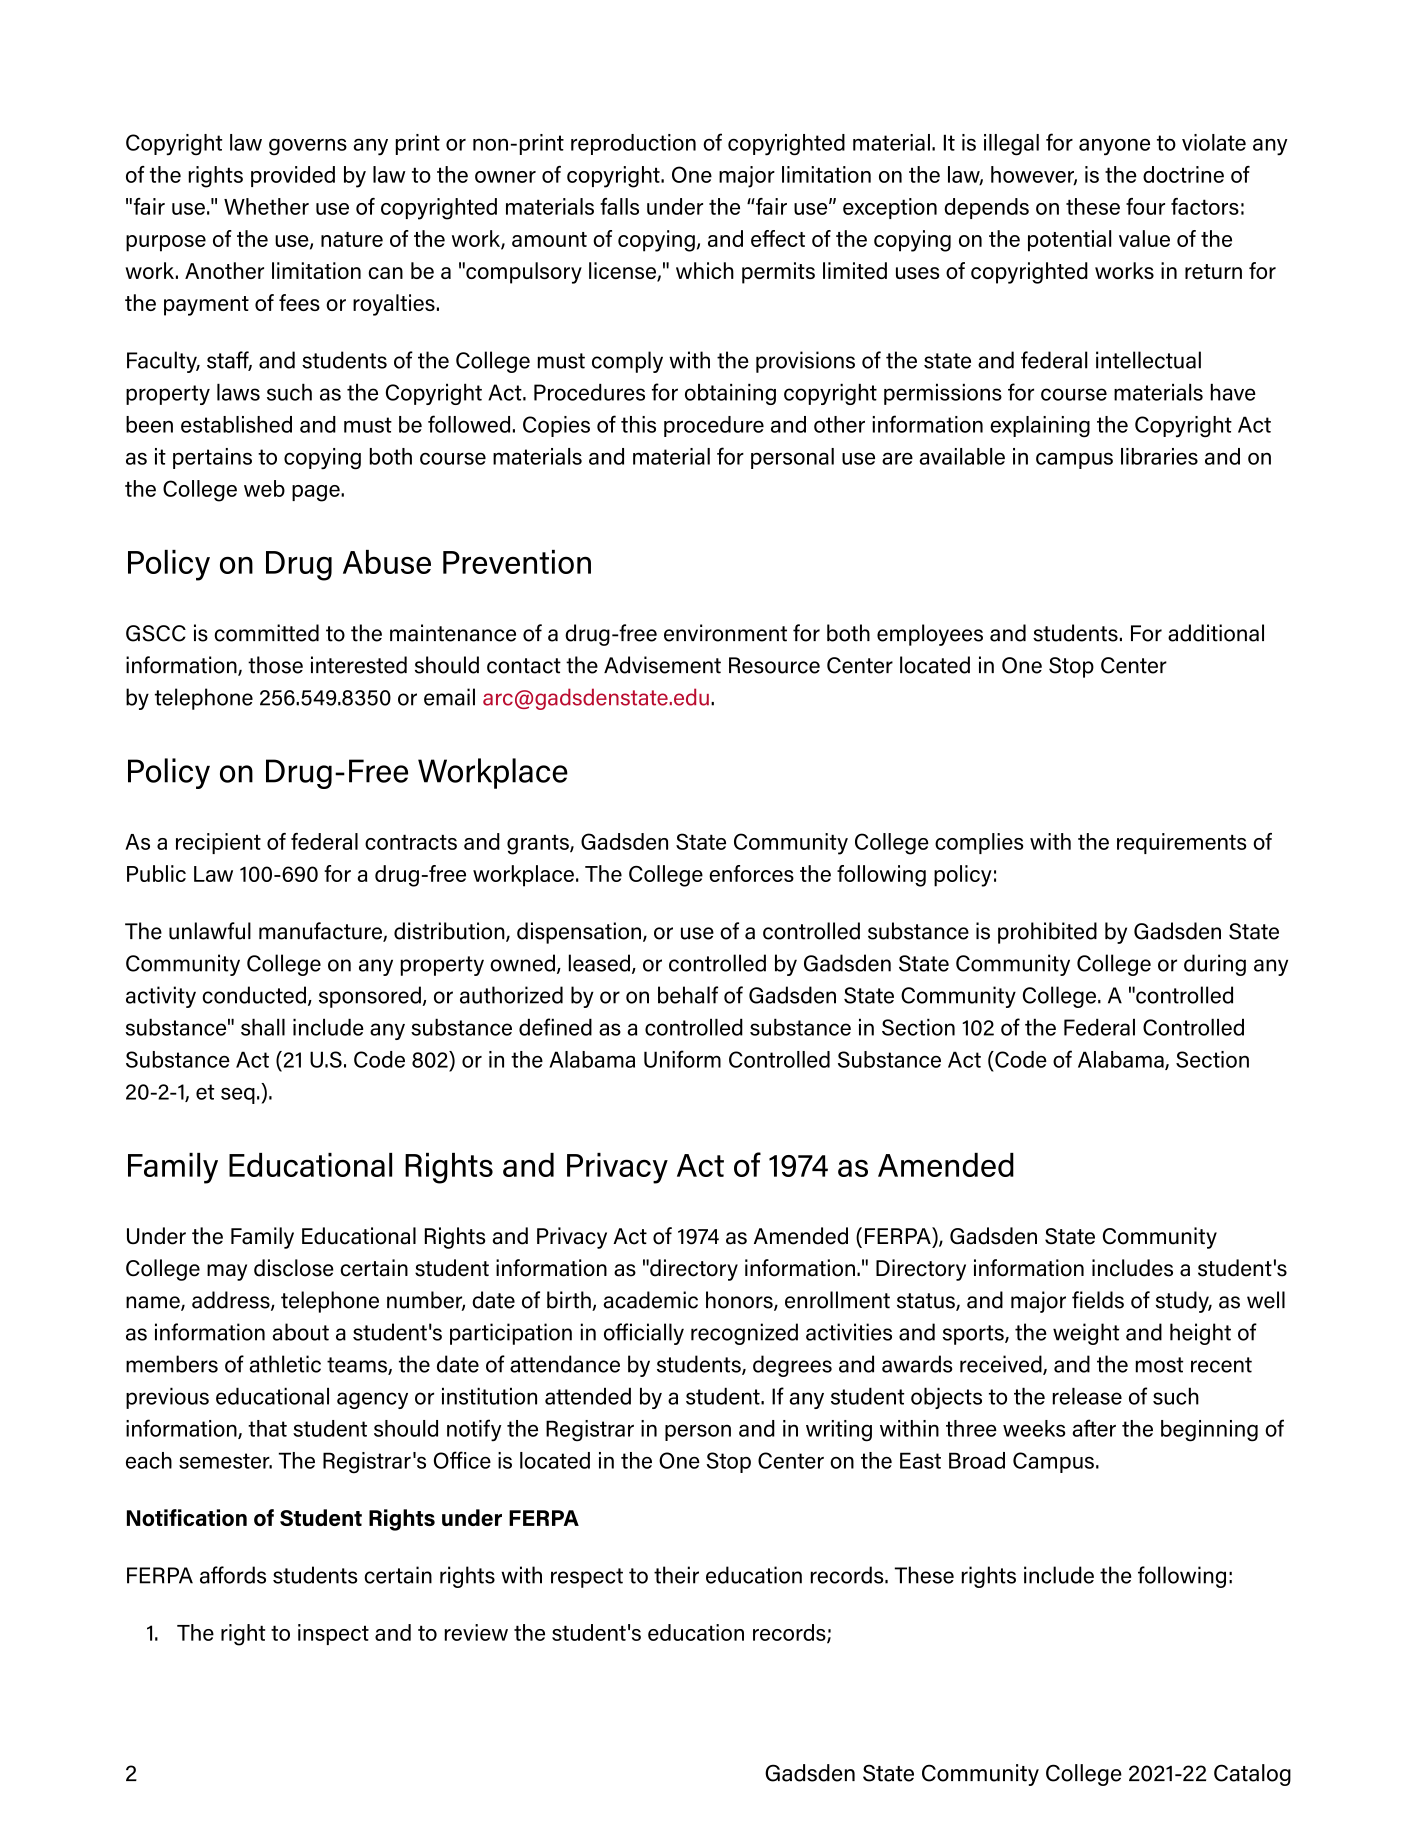  What do you see at coordinates (294, 1268) in the screenshot?
I see `disclose` at bounding box center [294, 1268].
